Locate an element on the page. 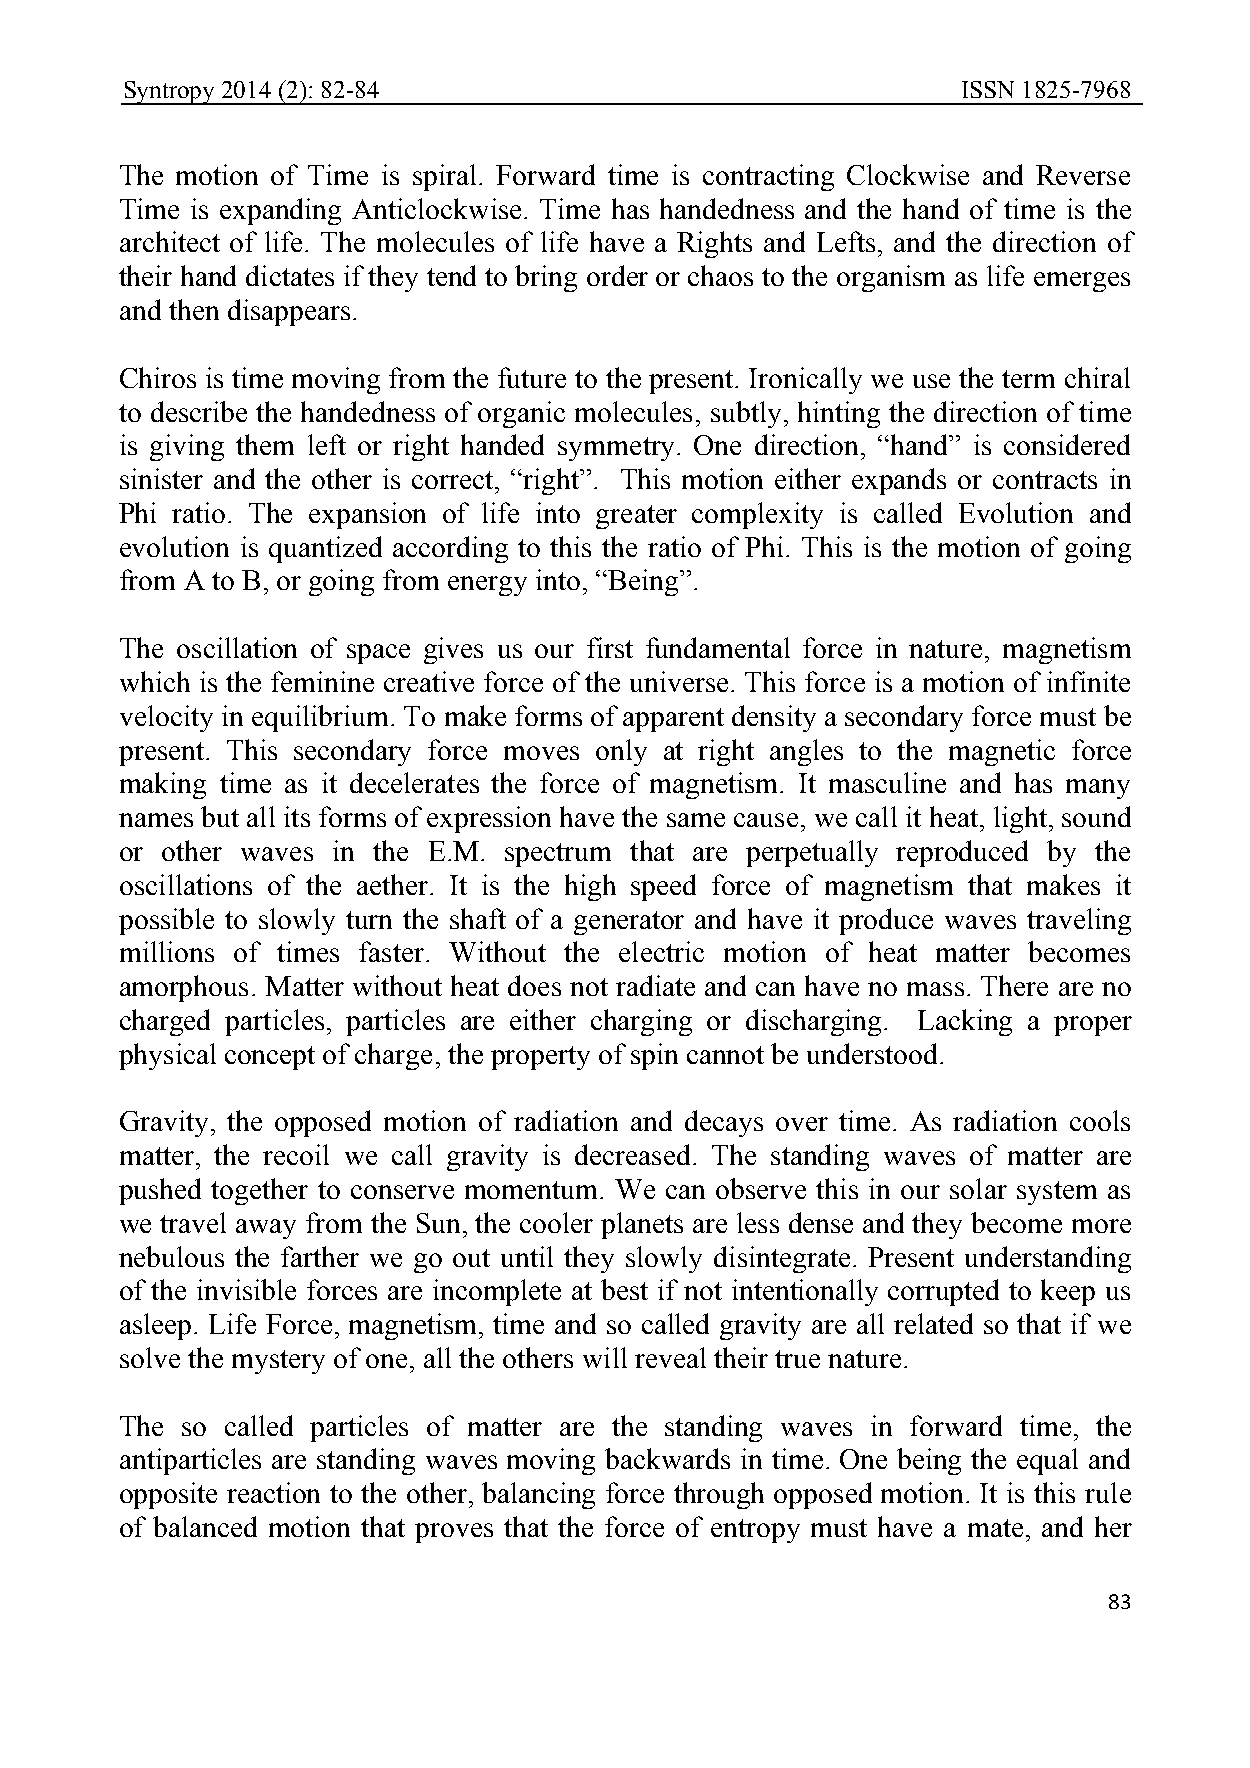 This image has width=1250, height=1768. light is located at coordinates (1020, 819).
